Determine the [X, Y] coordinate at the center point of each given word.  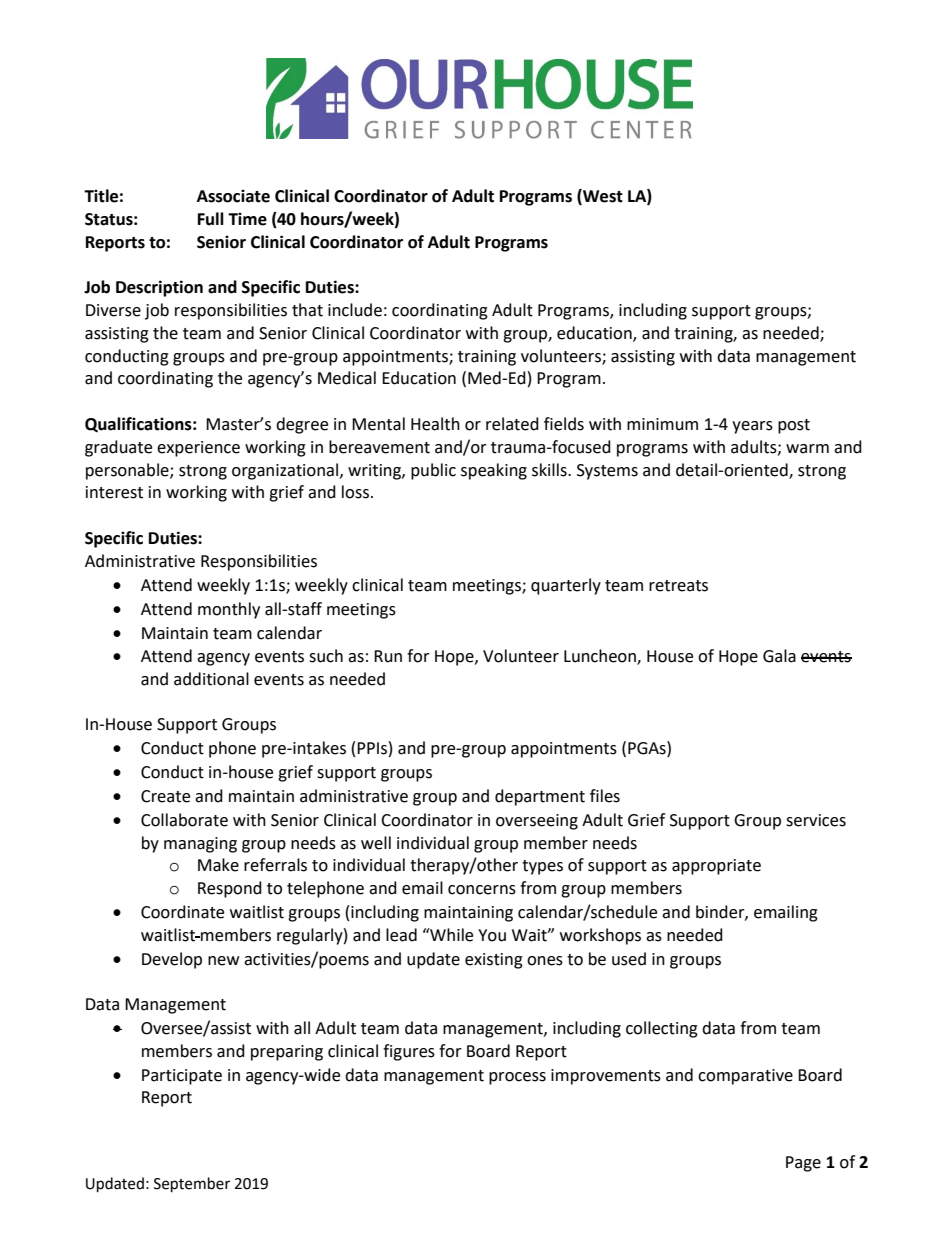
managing [200, 845]
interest [114, 492]
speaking [494, 471]
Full [211, 219]
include [355, 310]
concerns [482, 890]
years [752, 427]
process [517, 1078]
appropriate [716, 867]
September [192, 1185]
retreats [678, 586]
